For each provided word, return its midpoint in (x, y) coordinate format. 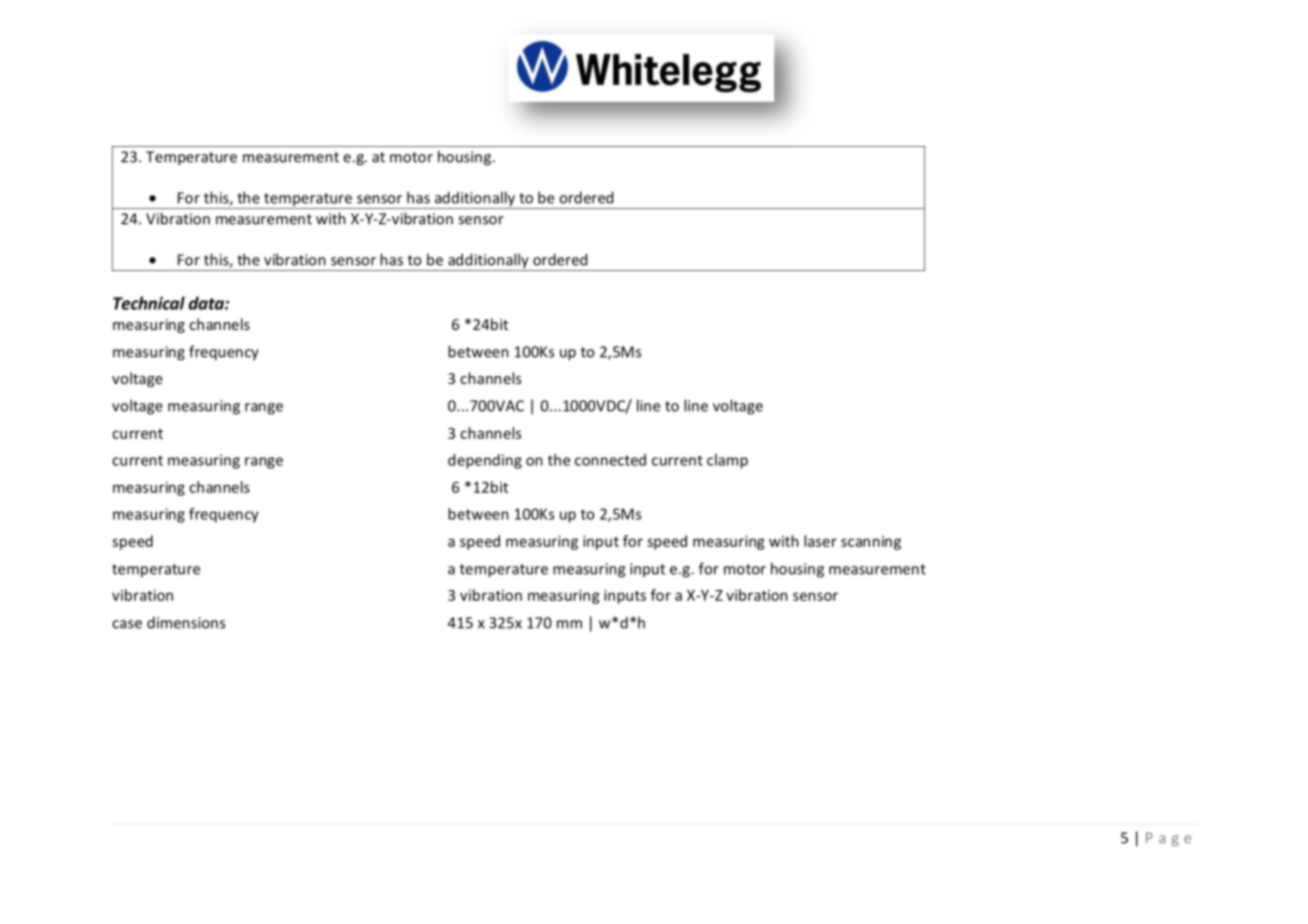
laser (820, 541)
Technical (149, 303)
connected (610, 460)
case (127, 624)
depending (485, 461)
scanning (871, 543)
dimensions (186, 622)
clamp (727, 461)
